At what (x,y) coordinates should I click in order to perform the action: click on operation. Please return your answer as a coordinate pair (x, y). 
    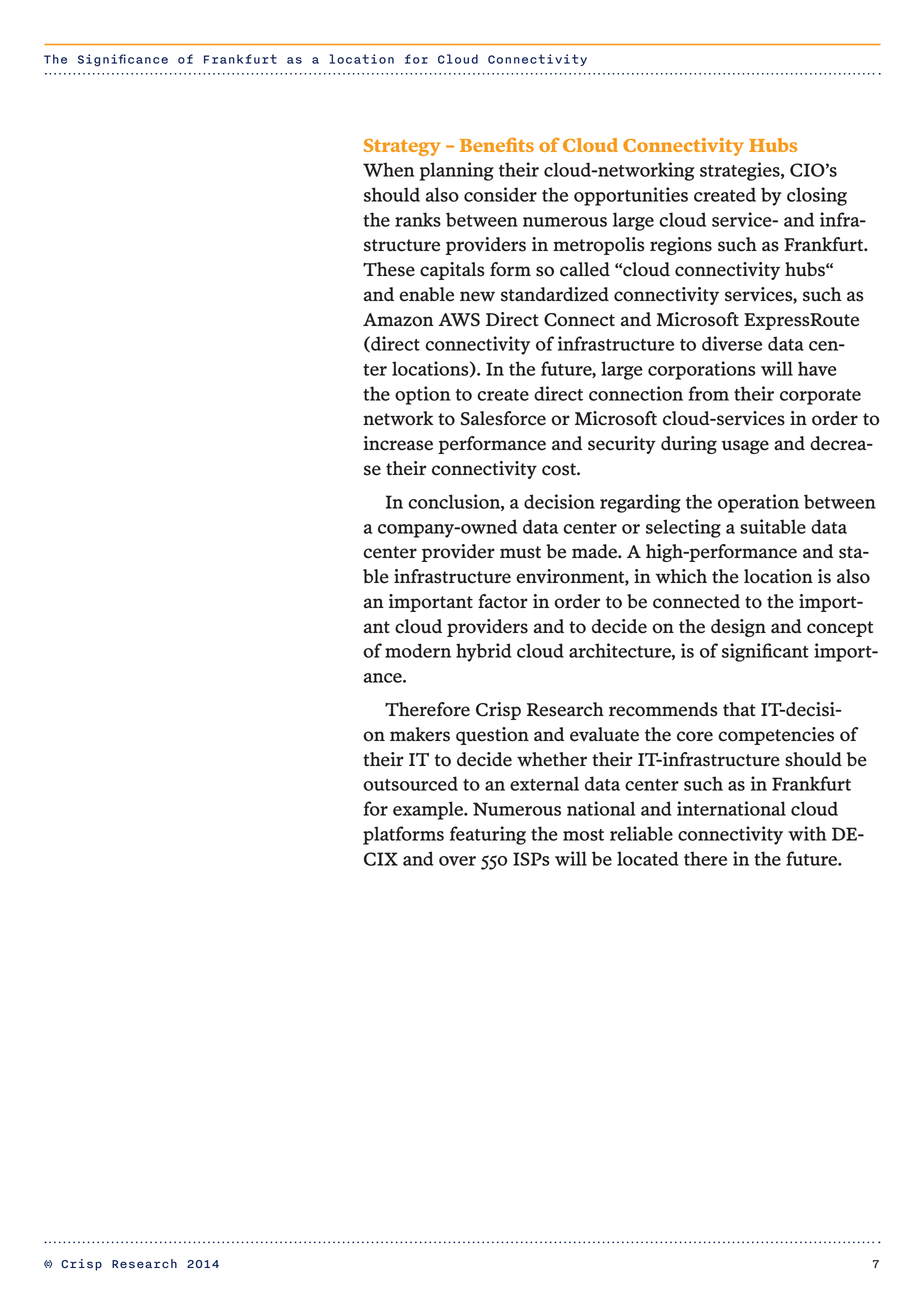
    Looking at the image, I should click on (758, 503).
